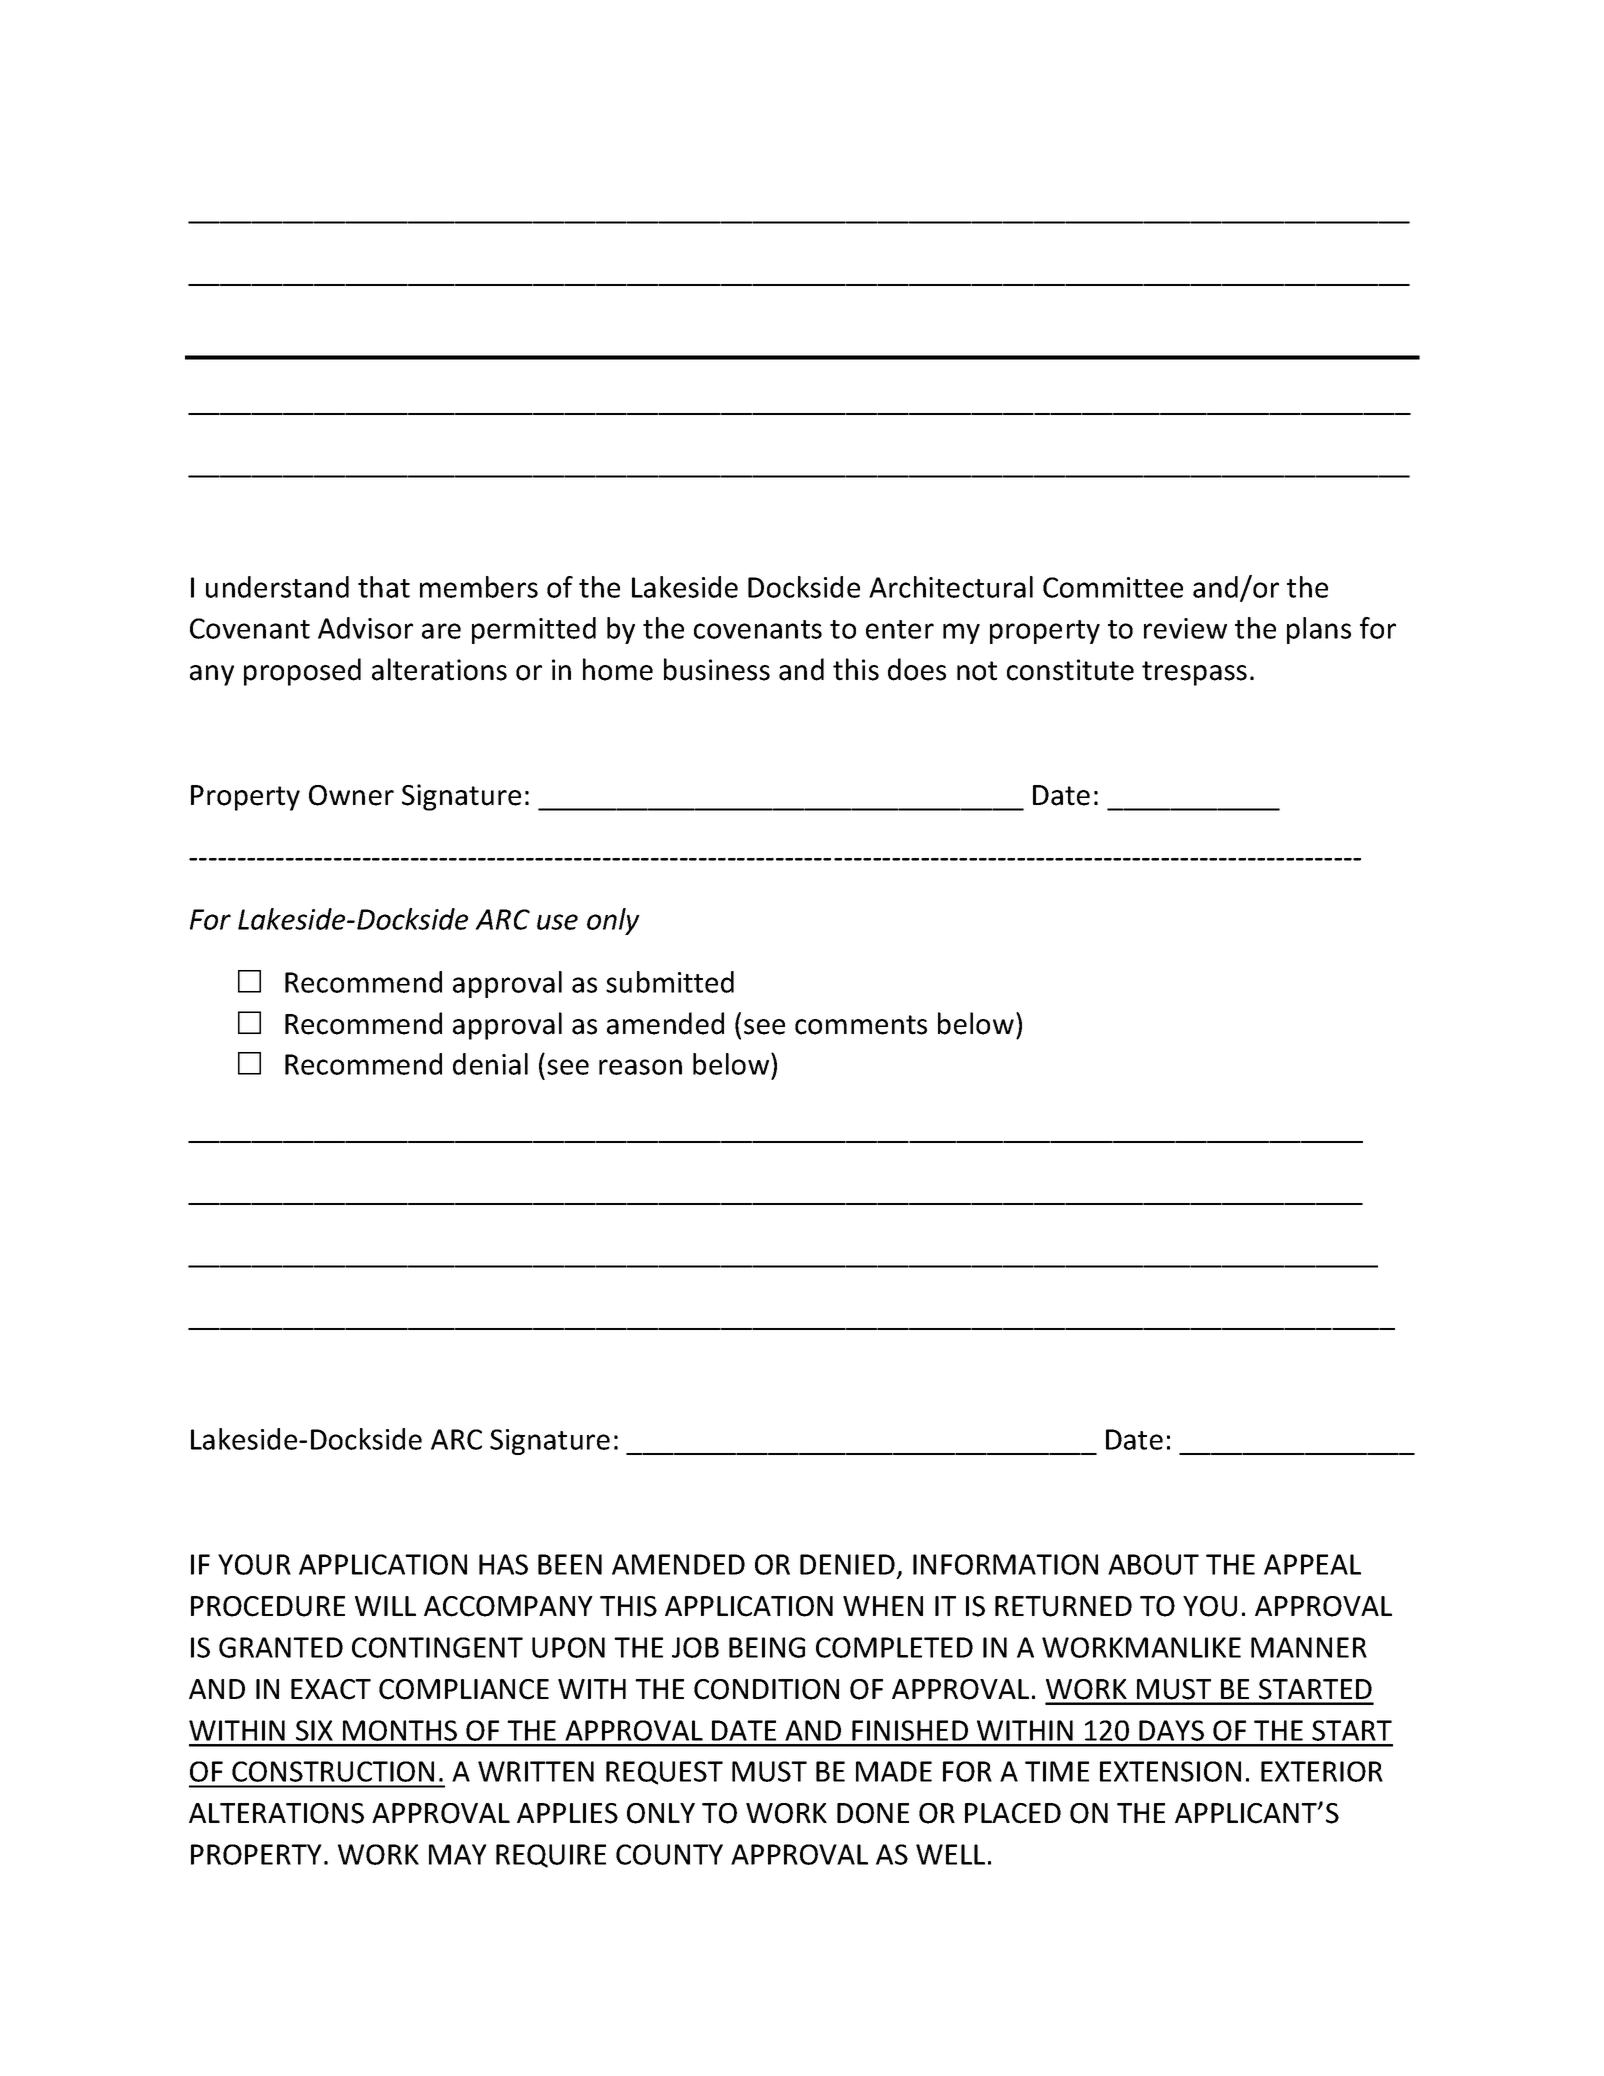 Image resolution: width=1604 pixels, height=2076 pixels. What do you see at coordinates (490, 1064) in the screenshot?
I see `denial` at bounding box center [490, 1064].
